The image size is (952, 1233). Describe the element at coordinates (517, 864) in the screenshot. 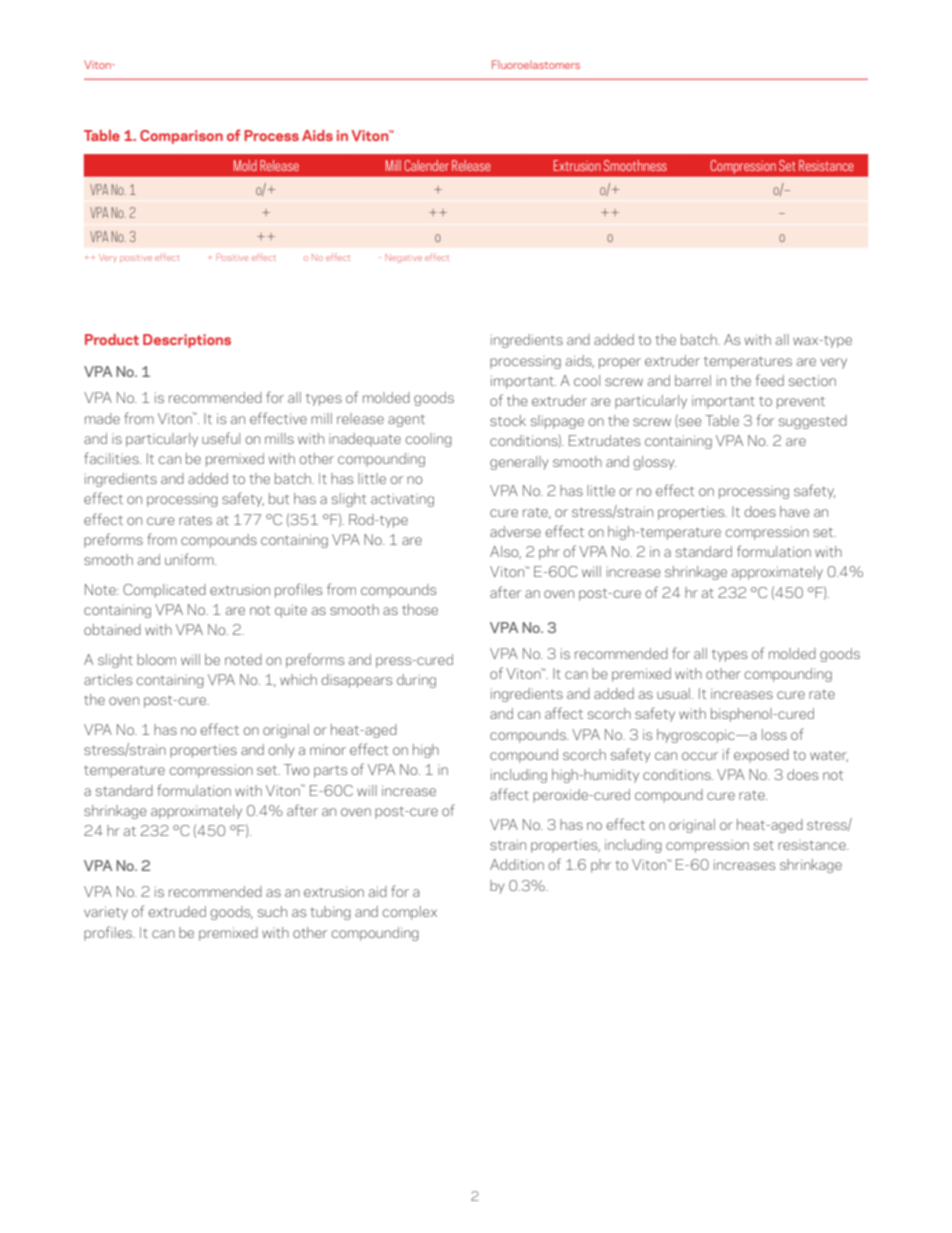

I see `Addition` at that location.
